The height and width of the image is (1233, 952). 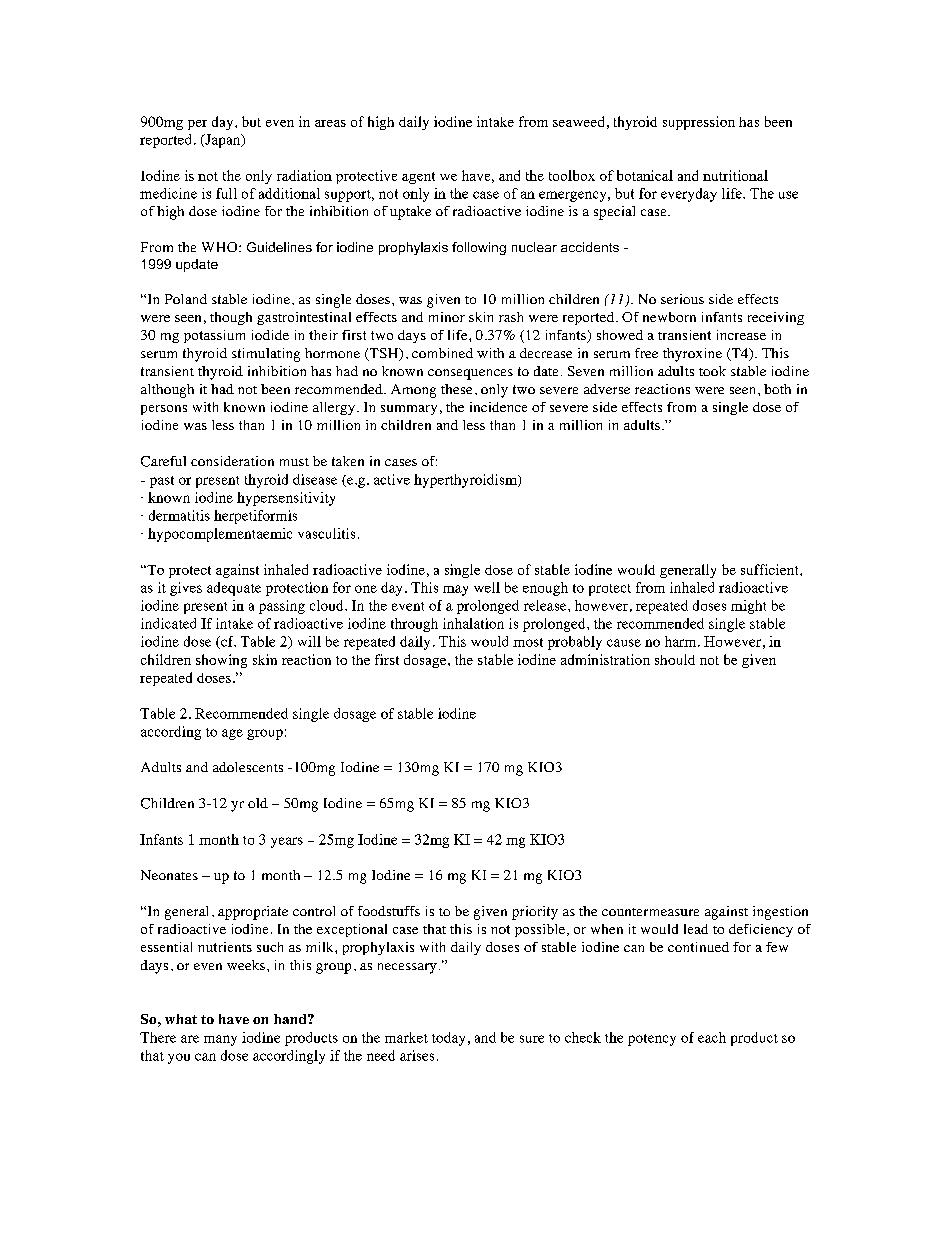 I want to click on each, so click(x=712, y=1037).
